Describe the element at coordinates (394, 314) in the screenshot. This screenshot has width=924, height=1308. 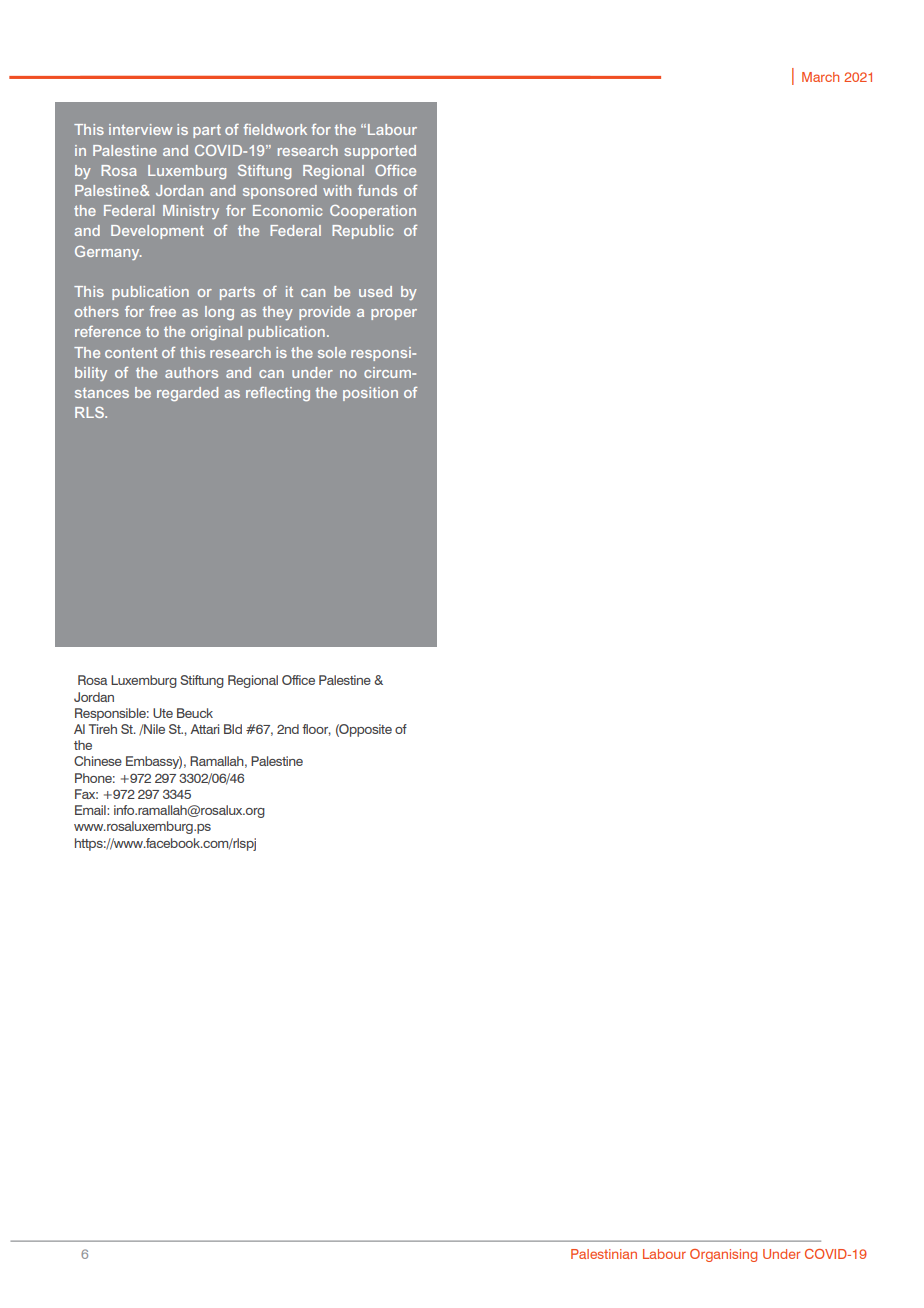
I see `proper` at that location.
